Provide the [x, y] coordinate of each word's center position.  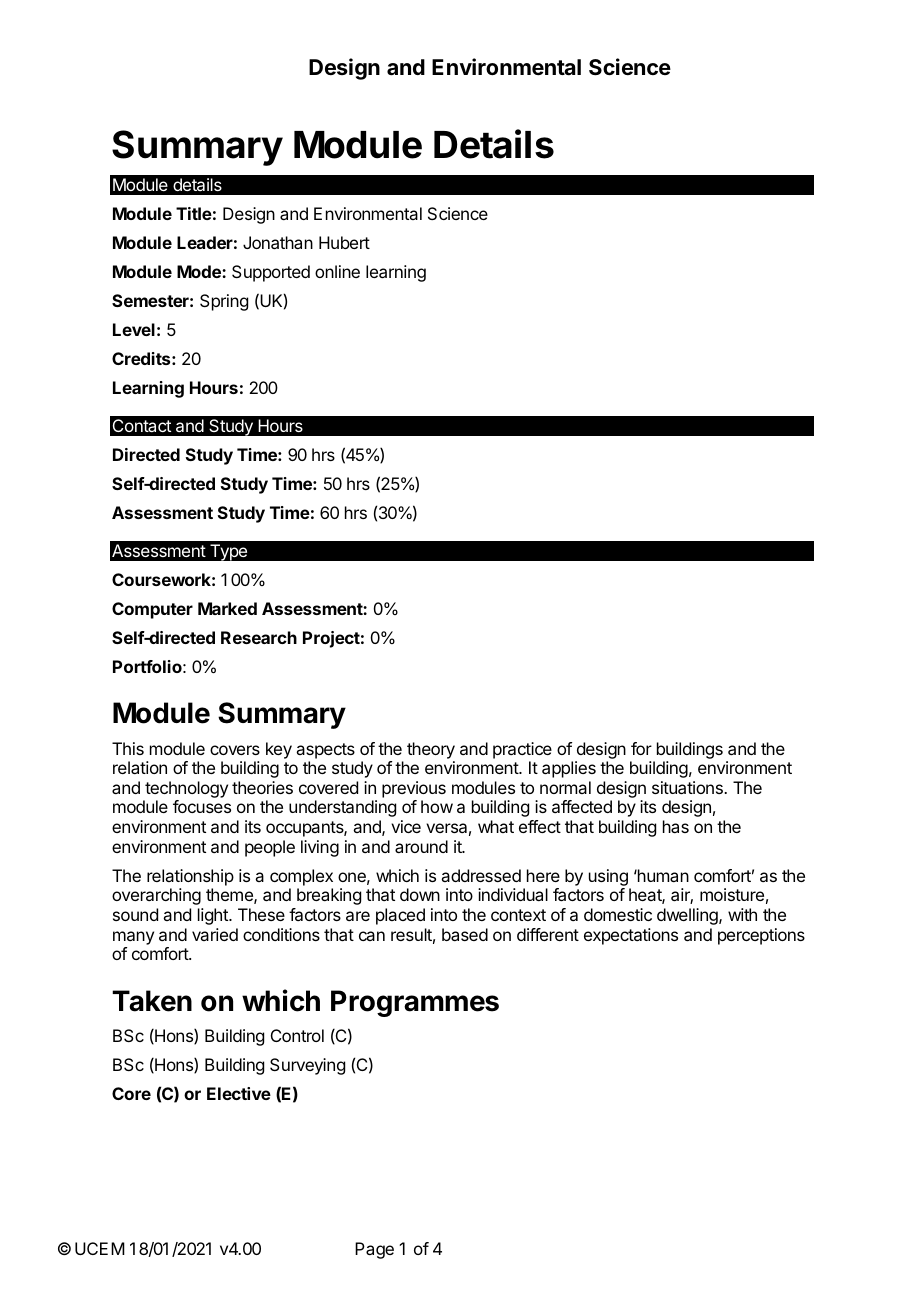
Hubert [344, 242]
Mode [200, 271]
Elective [239, 1093]
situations [688, 787]
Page [374, 1250]
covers [235, 750]
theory [431, 750]
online [337, 271]
